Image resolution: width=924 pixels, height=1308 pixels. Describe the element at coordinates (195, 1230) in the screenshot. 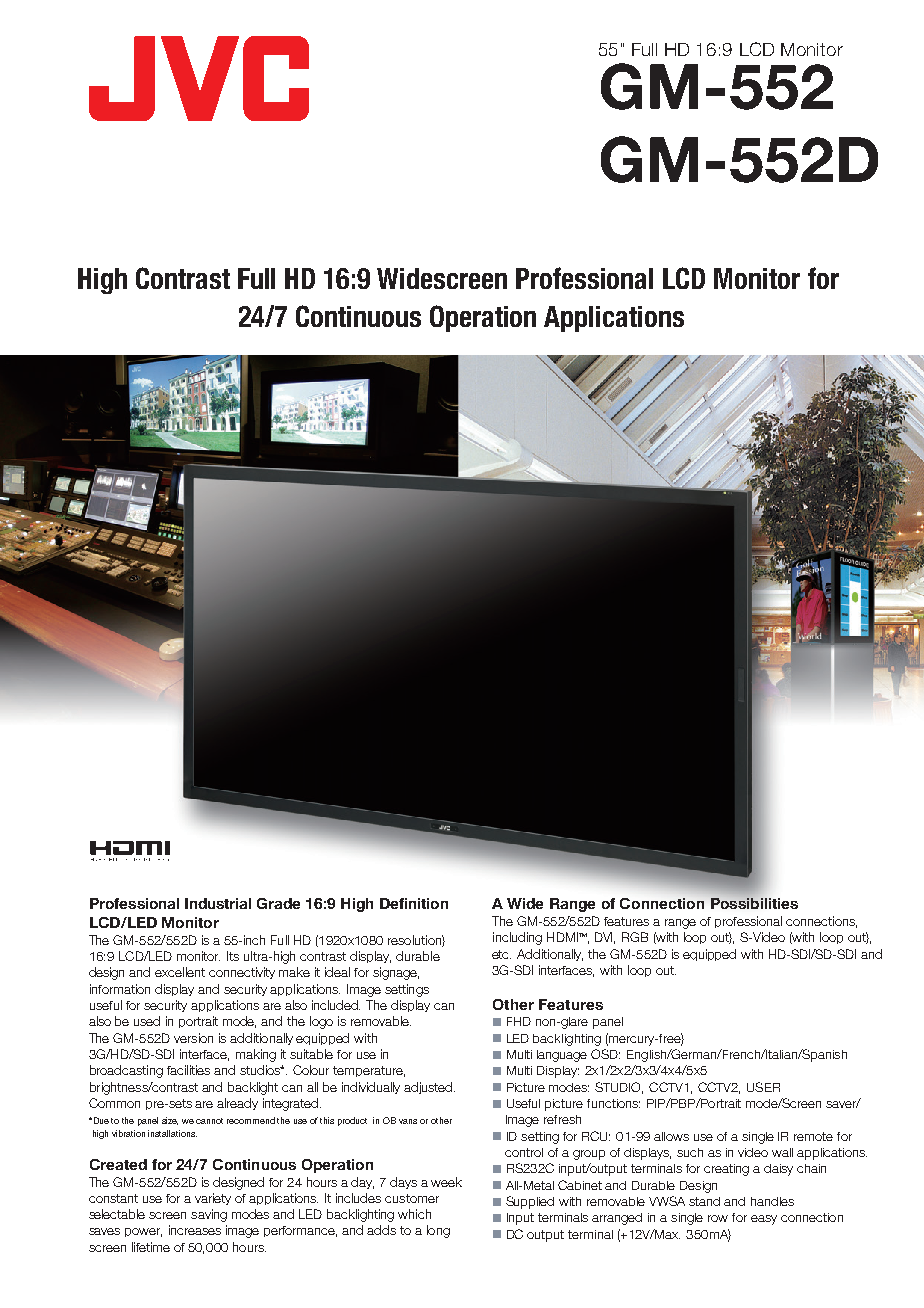

I see `increases` at that location.
